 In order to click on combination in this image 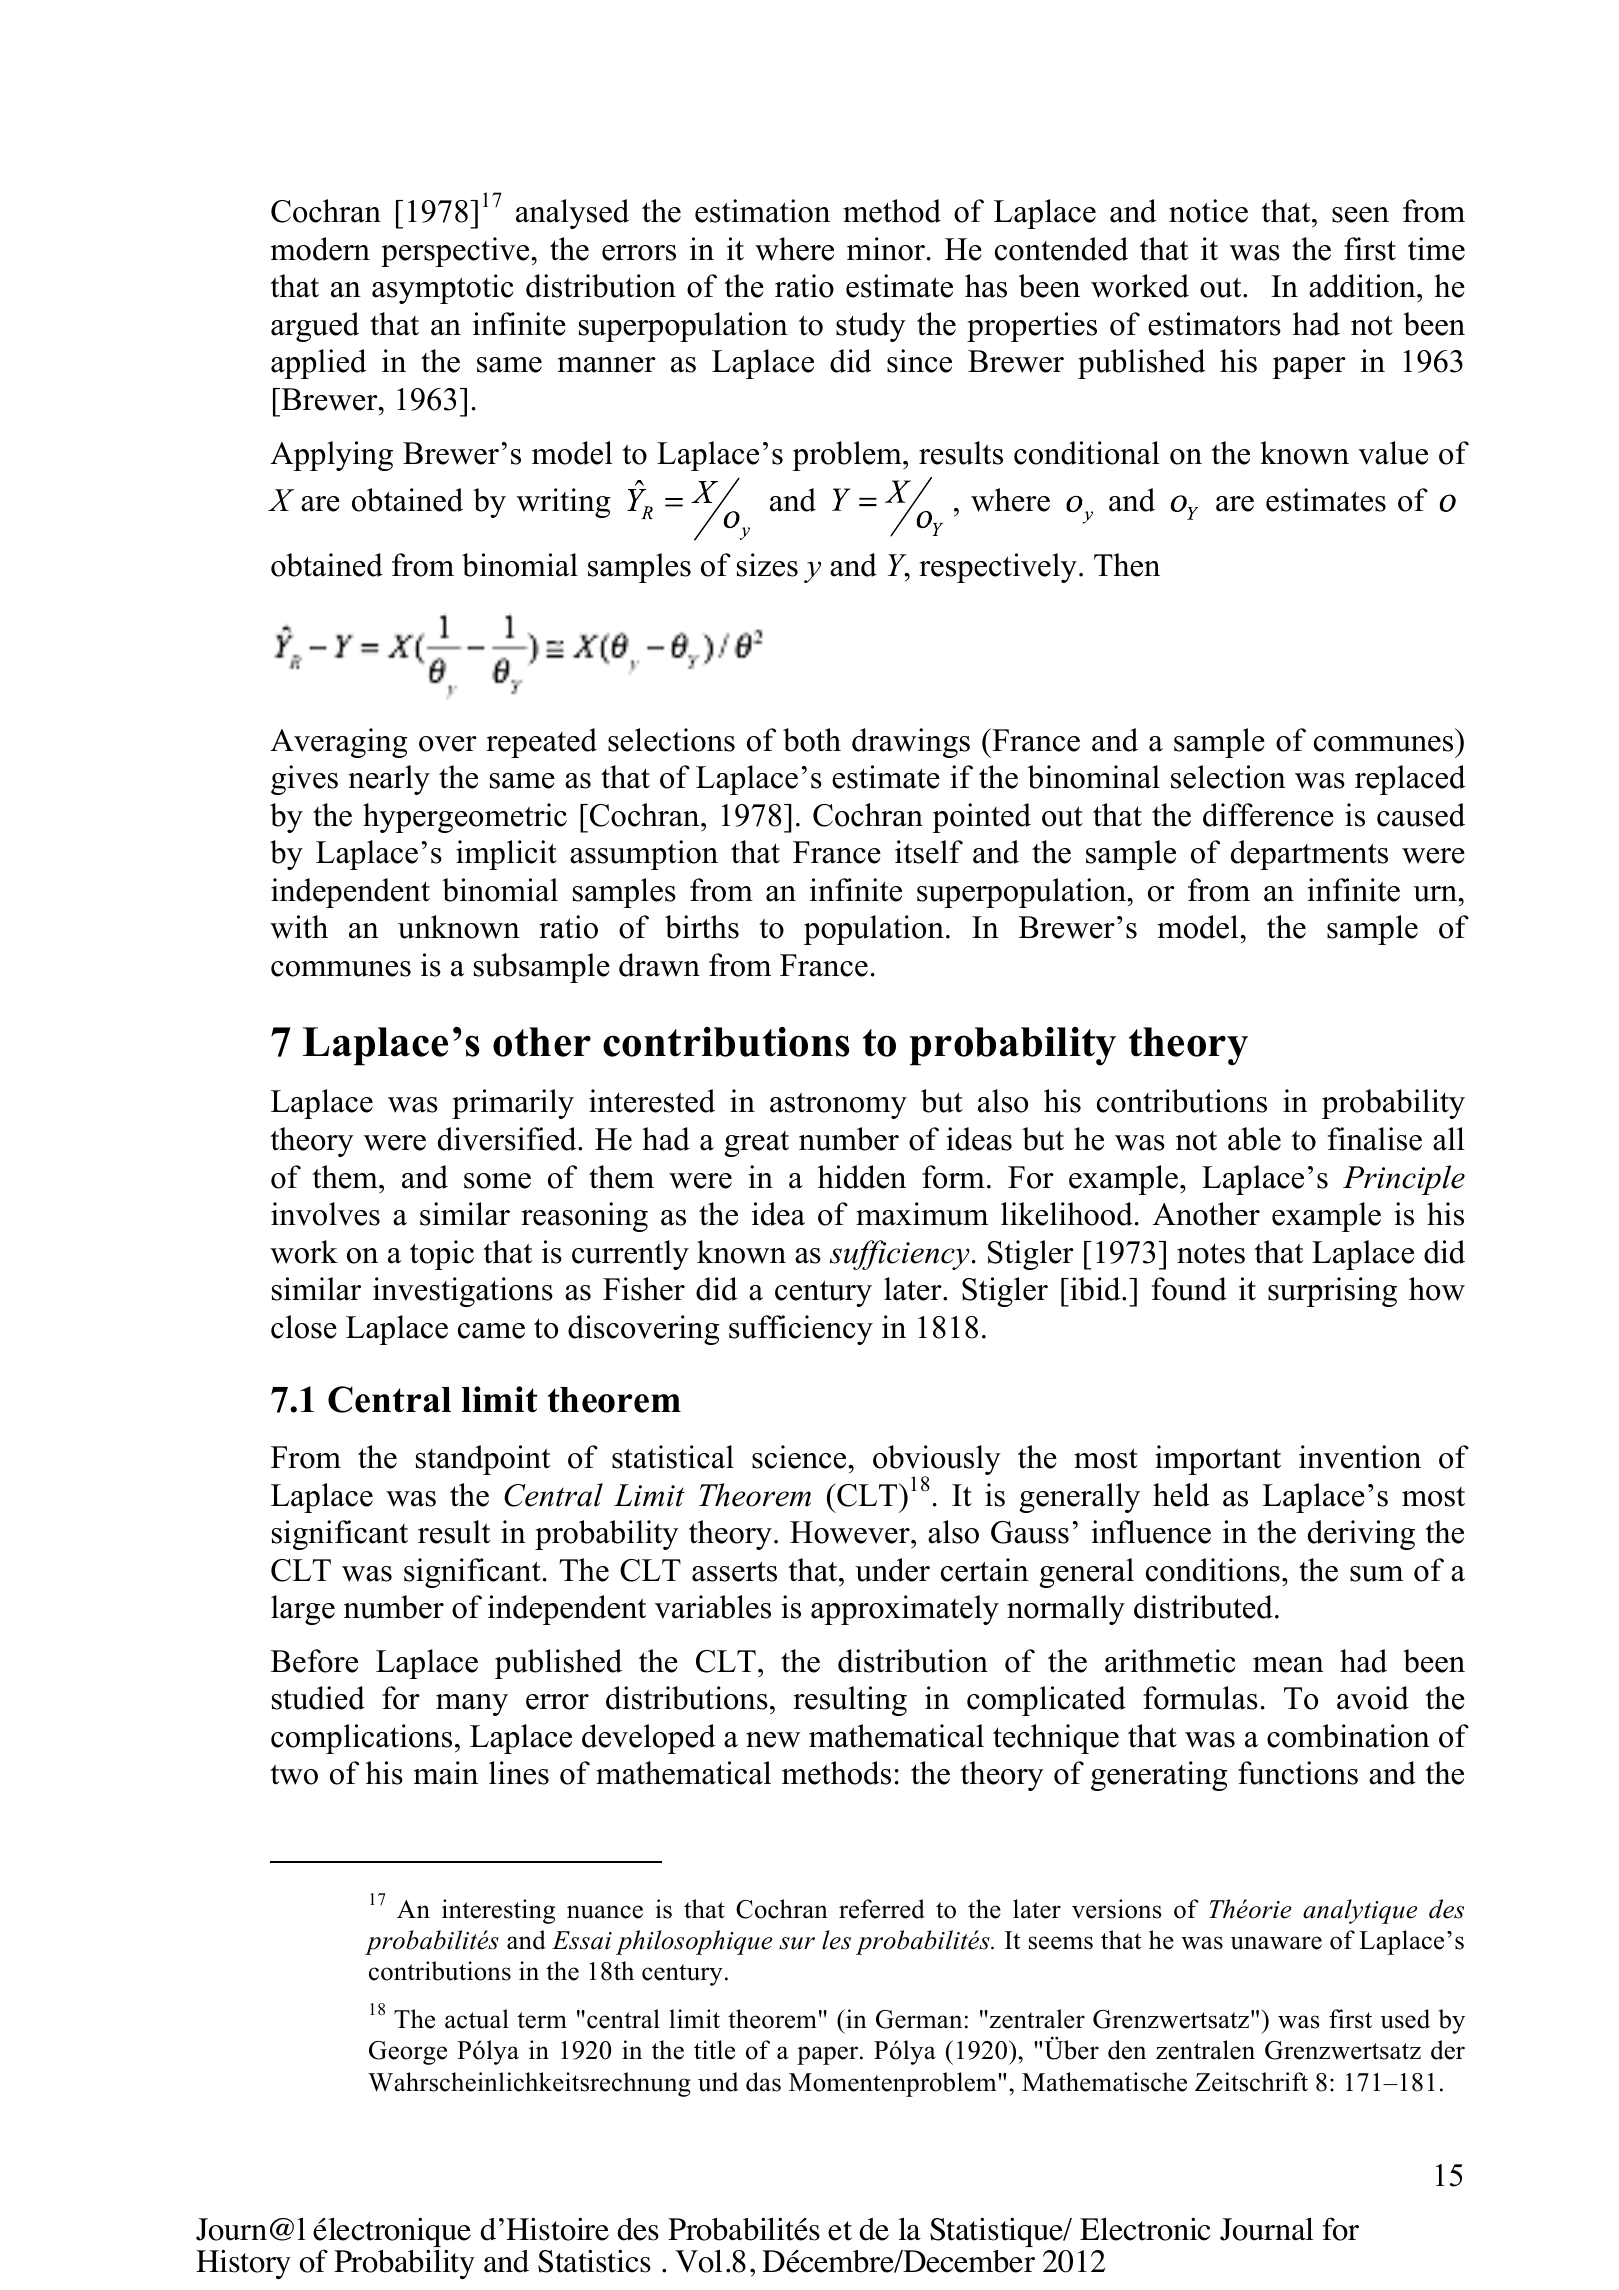, I will do `click(1348, 1736)`.
